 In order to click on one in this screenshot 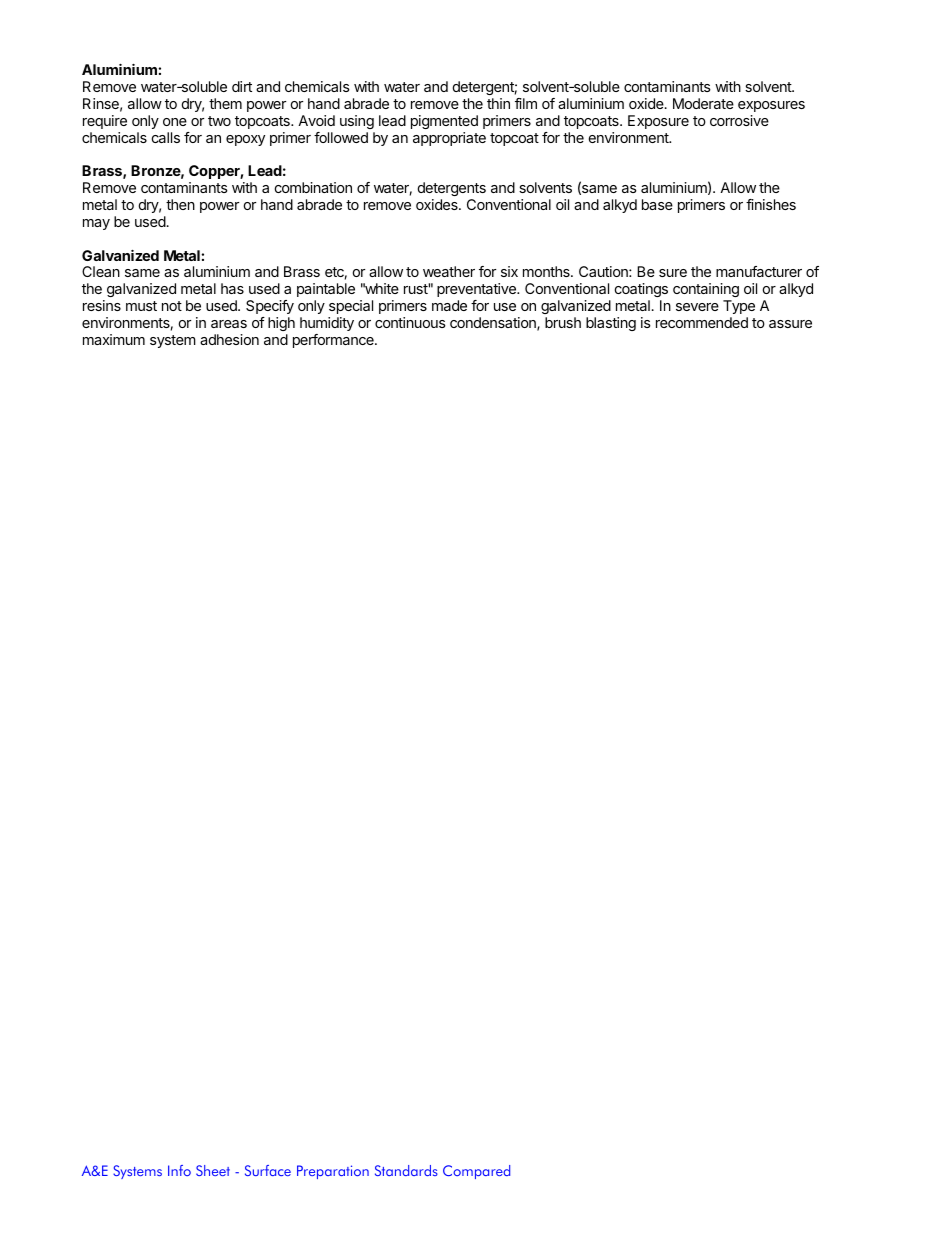, I will do `click(175, 122)`.
